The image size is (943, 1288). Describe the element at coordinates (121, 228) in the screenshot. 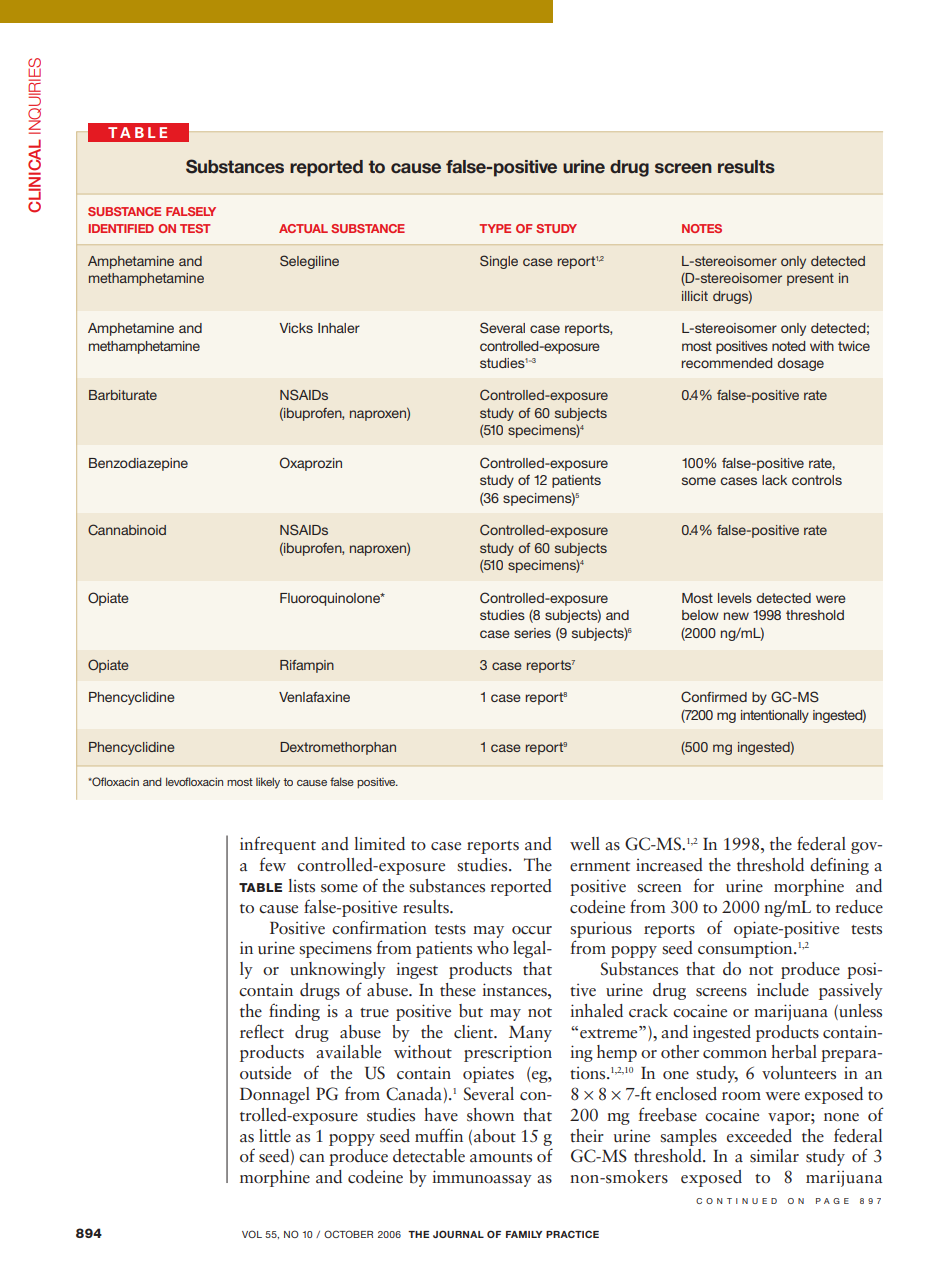

I see `IDENTIFIED` at that location.
